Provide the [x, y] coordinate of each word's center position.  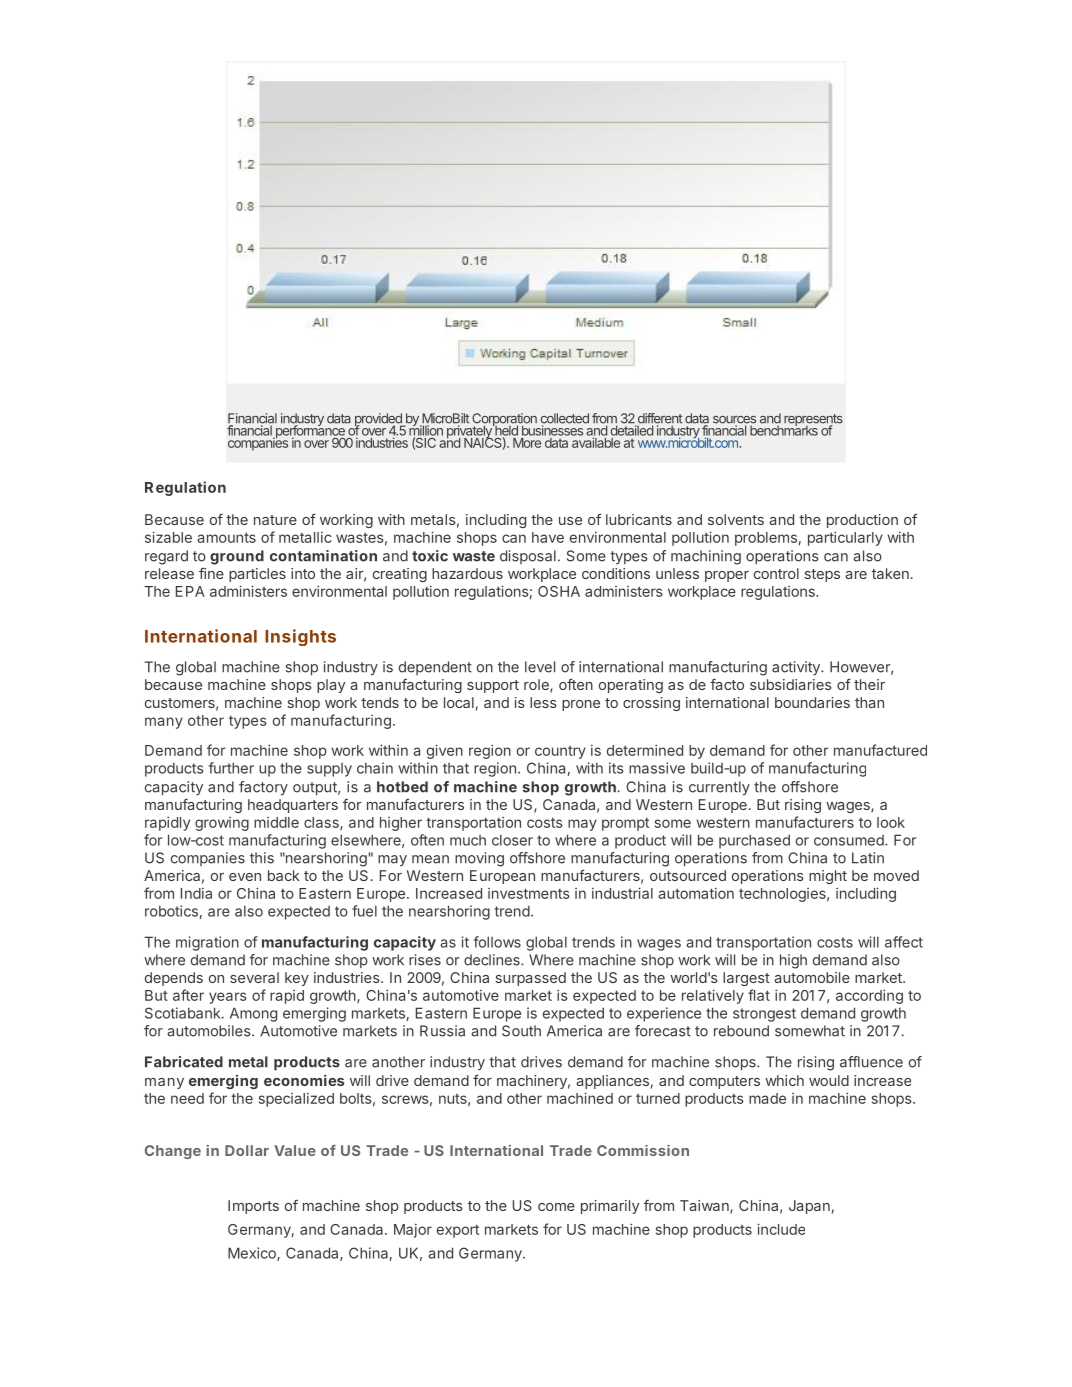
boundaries [812, 702]
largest [746, 979]
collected [564, 419]
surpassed [530, 979]
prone [581, 705]
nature [275, 520]
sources [734, 421]
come [556, 1207]
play [331, 686]
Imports [253, 1207]
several [254, 977]
